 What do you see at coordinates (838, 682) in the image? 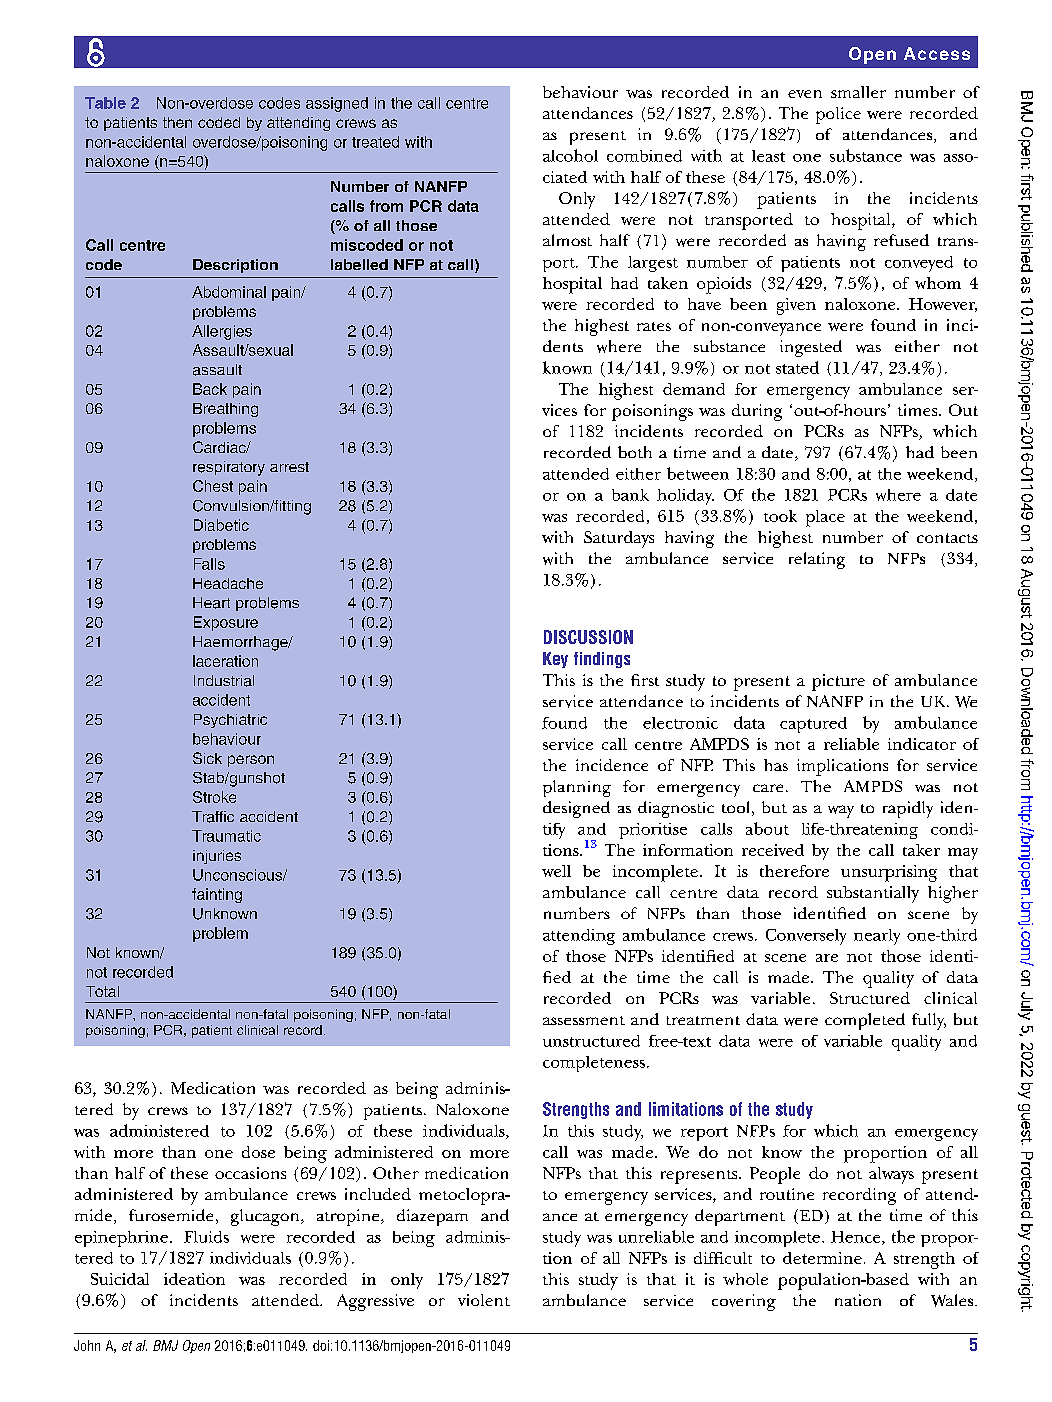
I see `picture` at bounding box center [838, 682].
